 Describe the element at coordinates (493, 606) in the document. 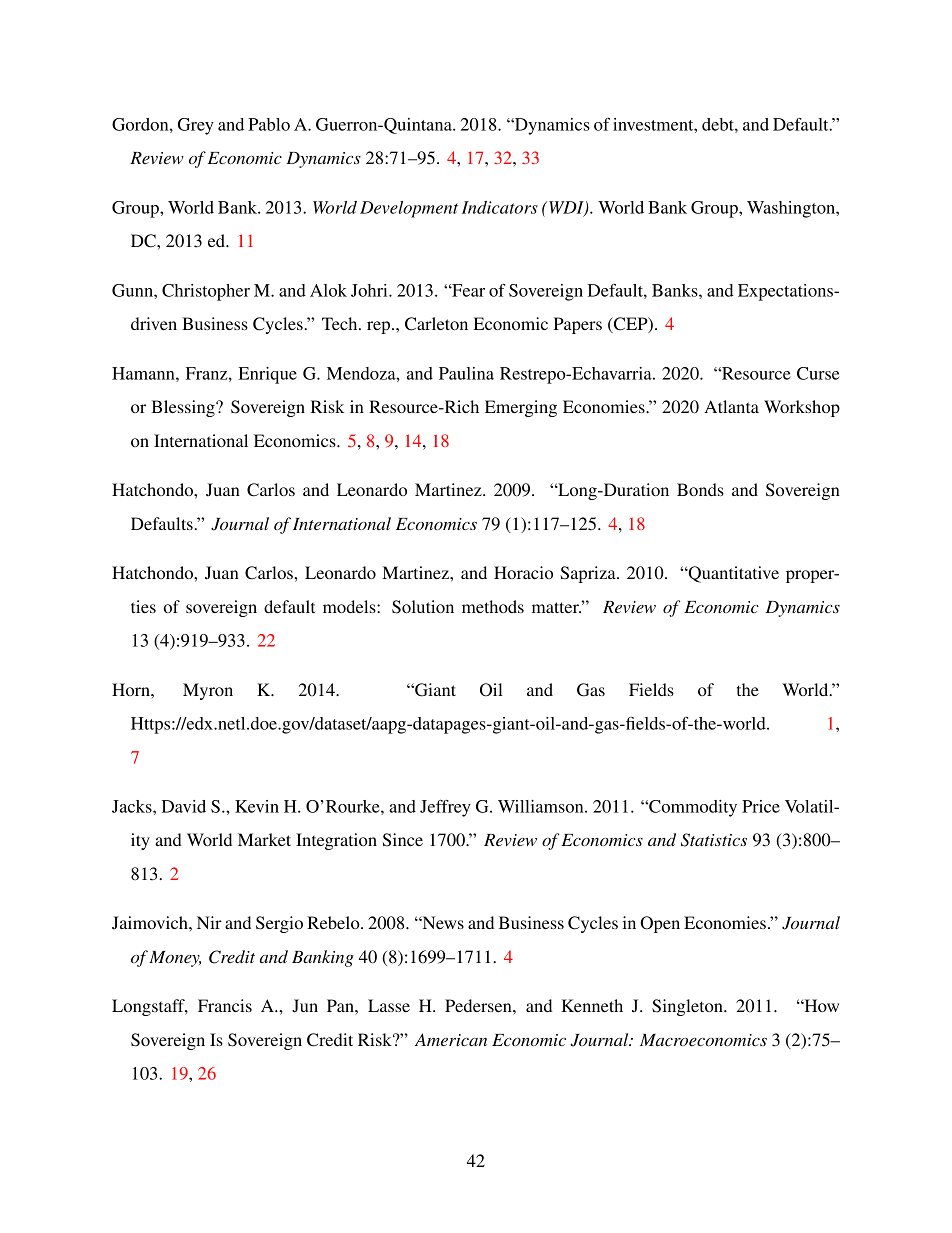

I see `methods` at that location.
